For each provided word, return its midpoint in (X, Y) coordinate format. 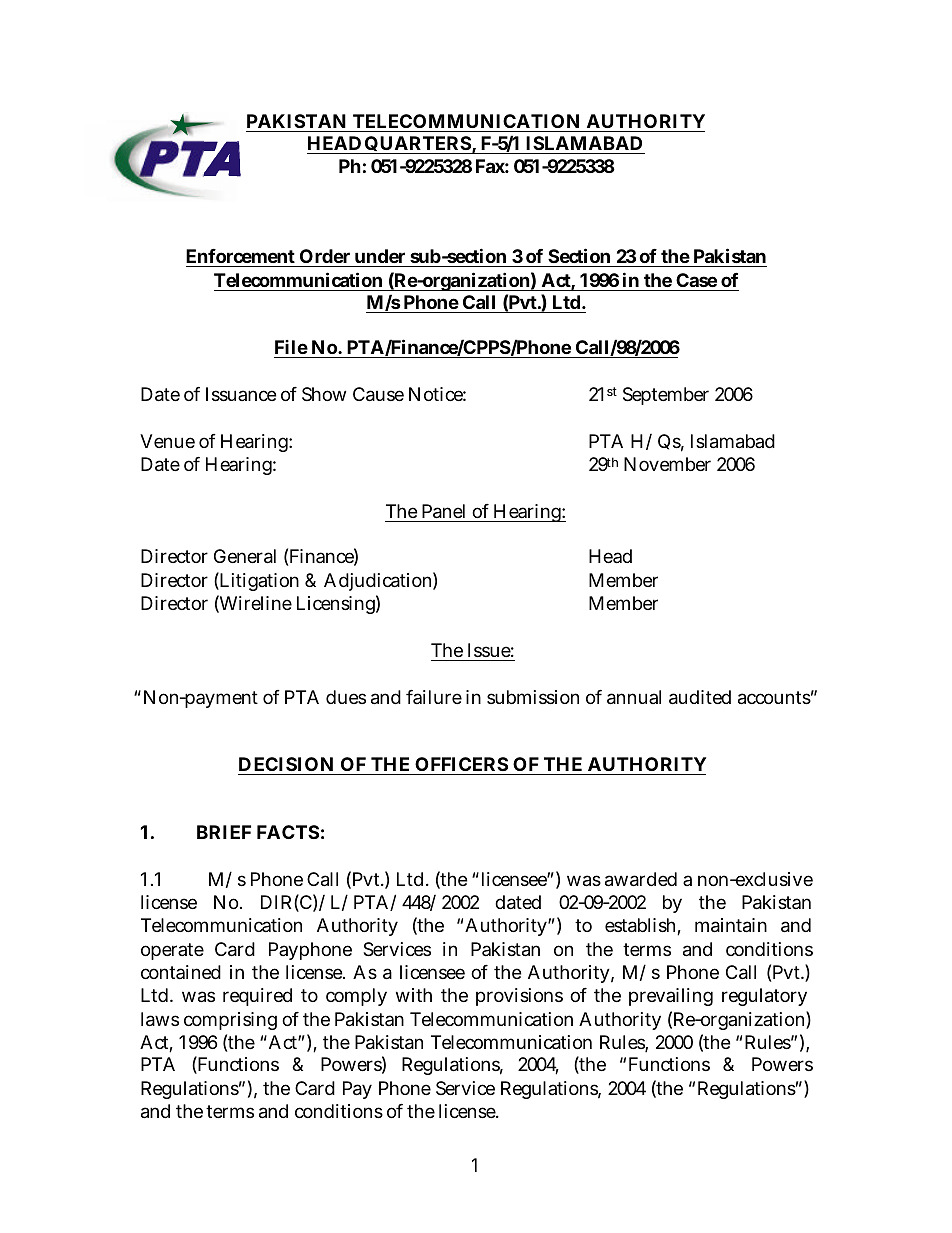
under (381, 258)
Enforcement (242, 258)
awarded (641, 879)
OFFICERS (461, 764)
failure (434, 697)
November (667, 464)
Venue (167, 441)
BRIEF (224, 832)
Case (696, 280)
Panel (443, 511)
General (245, 556)
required (257, 997)
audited (700, 697)
